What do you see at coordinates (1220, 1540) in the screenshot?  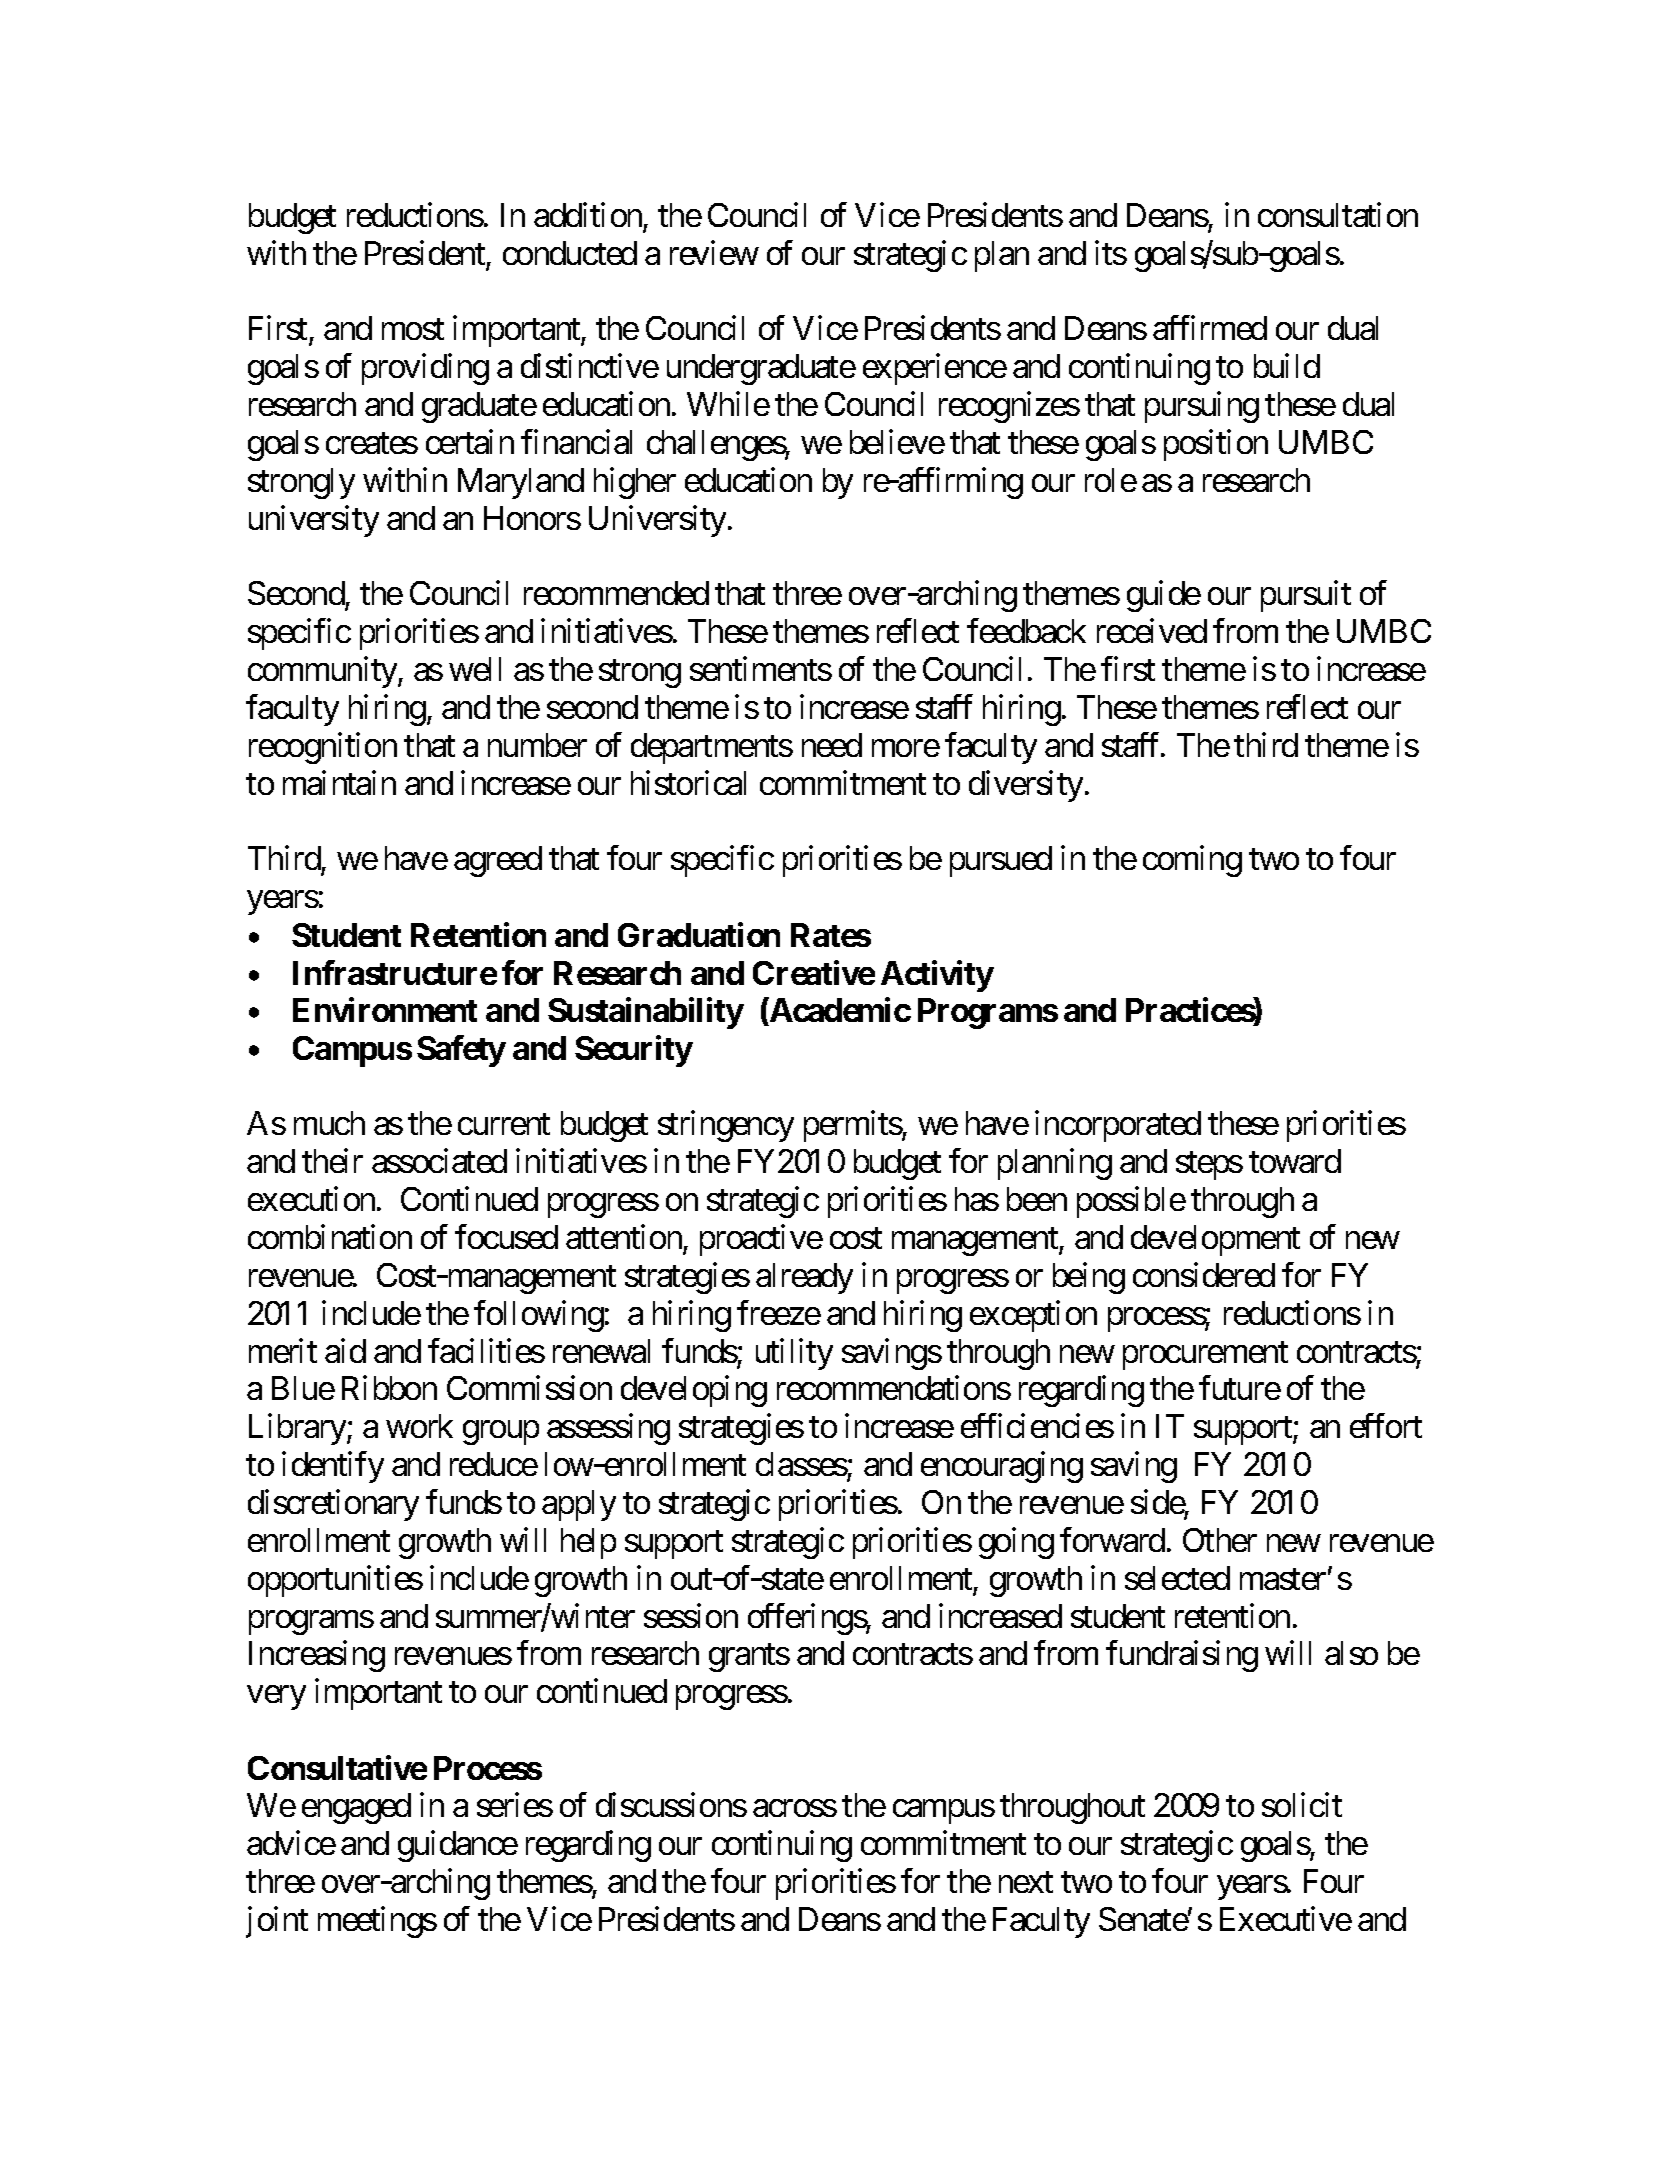 I see `Other` at bounding box center [1220, 1540].
